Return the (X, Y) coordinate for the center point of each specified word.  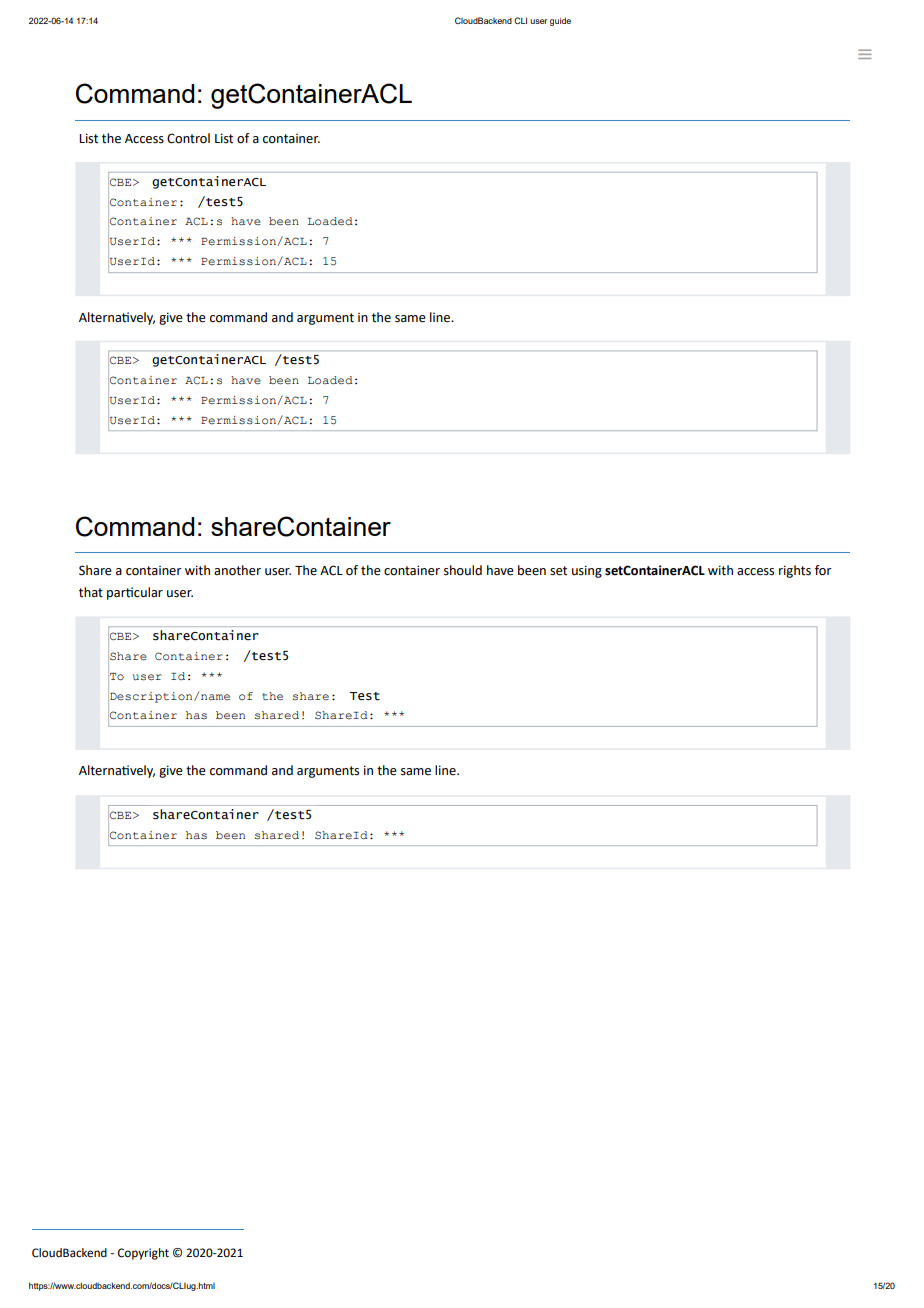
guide (560, 21)
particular (135, 593)
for (823, 570)
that (91, 592)
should (463, 570)
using (587, 571)
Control (188, 138)
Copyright (143, 1254)
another (237, 570)
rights (795, 571)
